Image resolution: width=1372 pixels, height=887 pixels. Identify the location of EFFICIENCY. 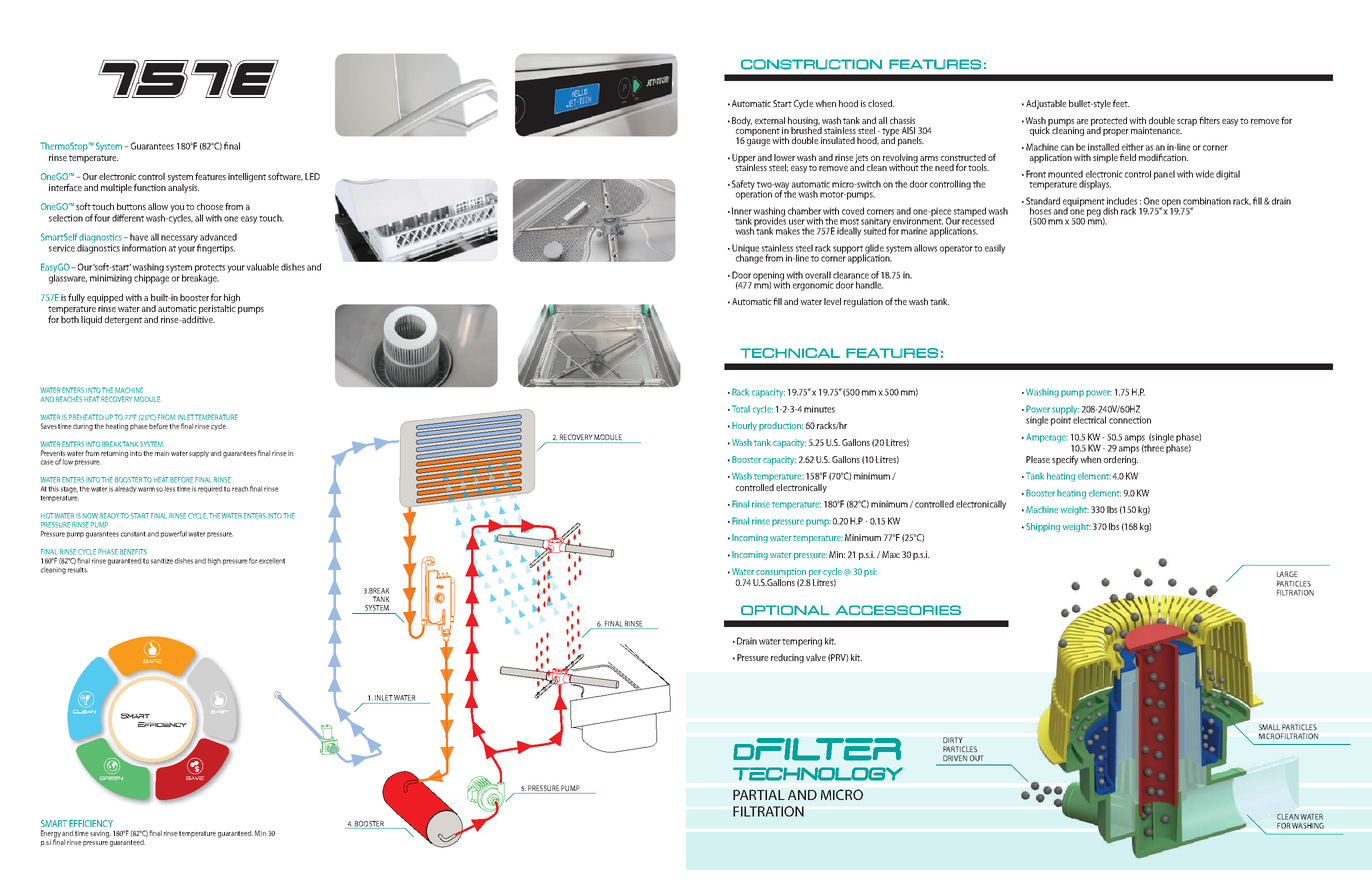
(91, 823).
